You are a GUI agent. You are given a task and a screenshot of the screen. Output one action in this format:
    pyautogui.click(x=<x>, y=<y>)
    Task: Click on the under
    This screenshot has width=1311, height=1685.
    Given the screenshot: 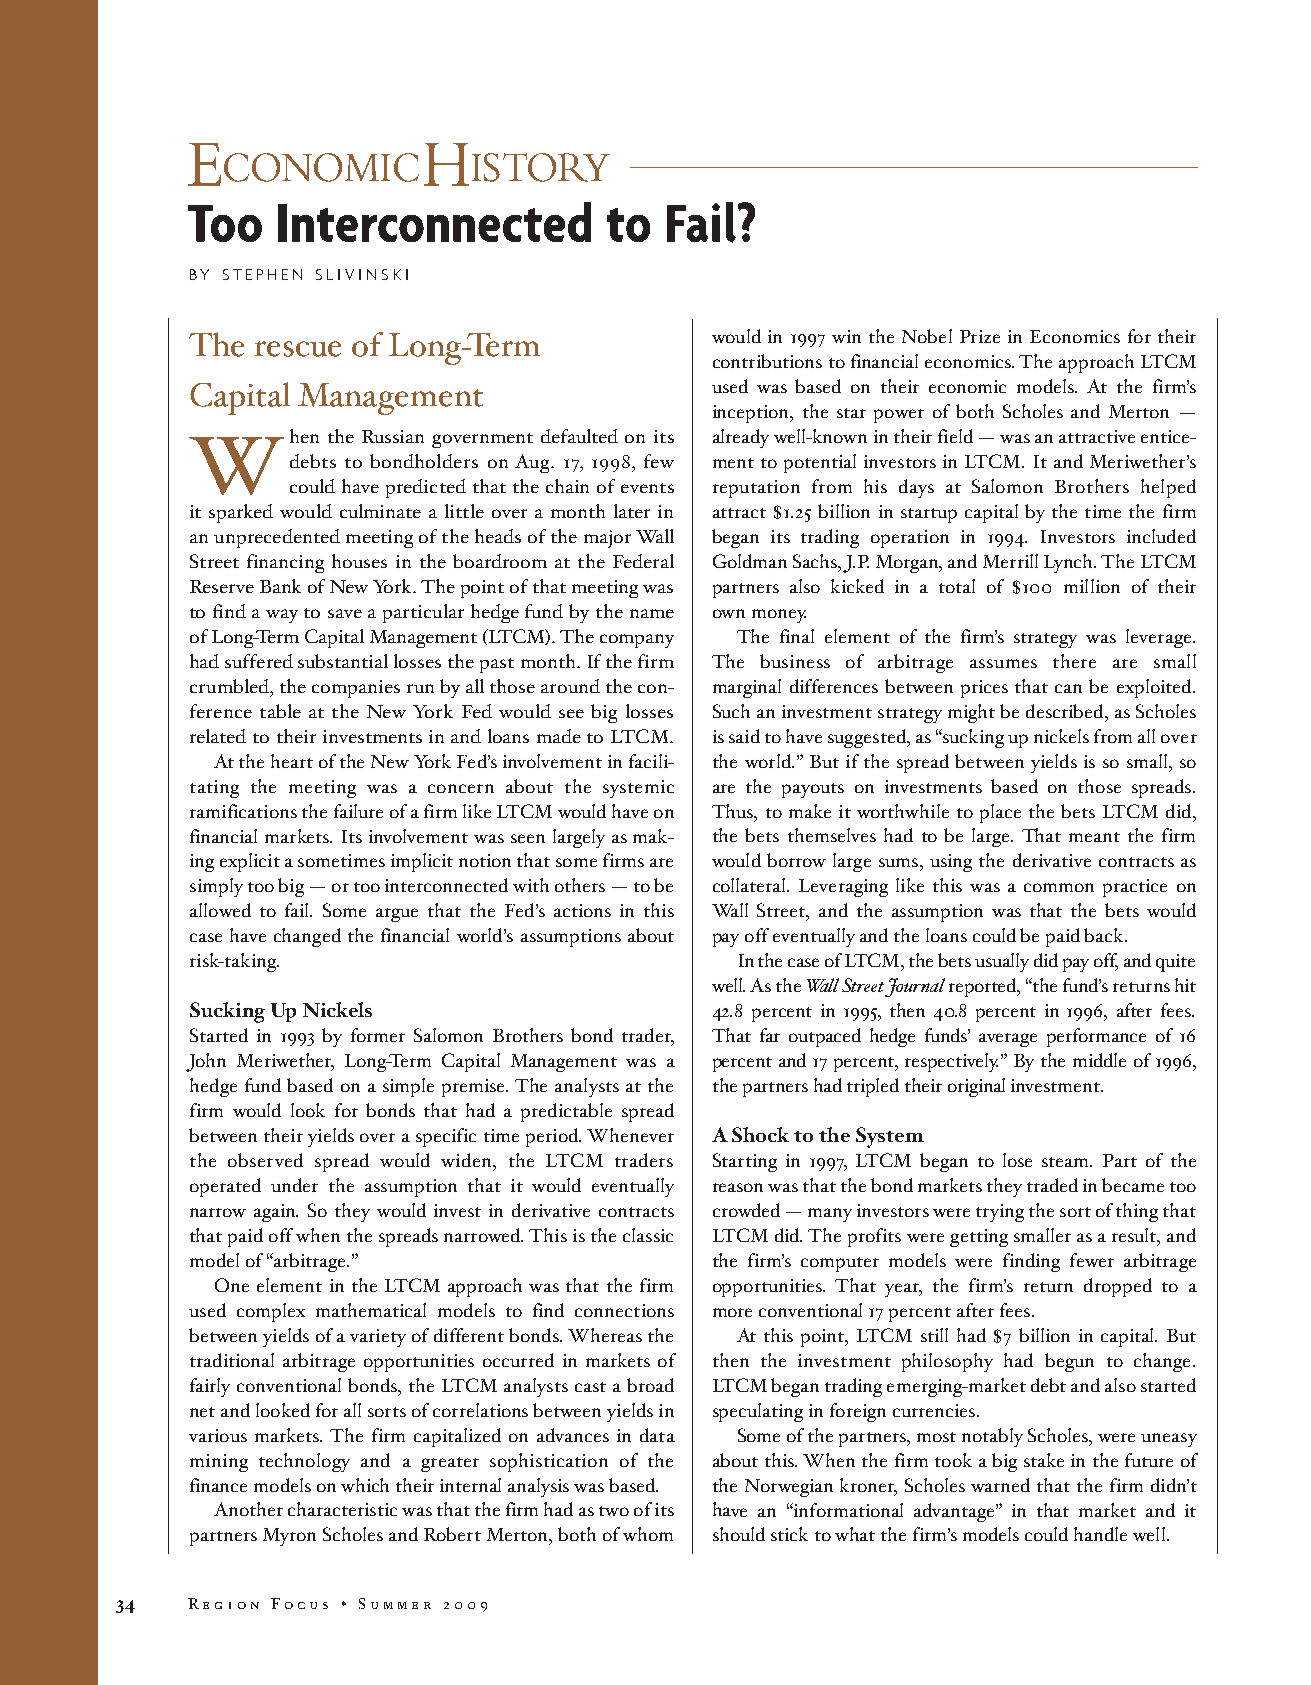 What is the action you would take?
    pyautogui.click(x=294, y=1185)
